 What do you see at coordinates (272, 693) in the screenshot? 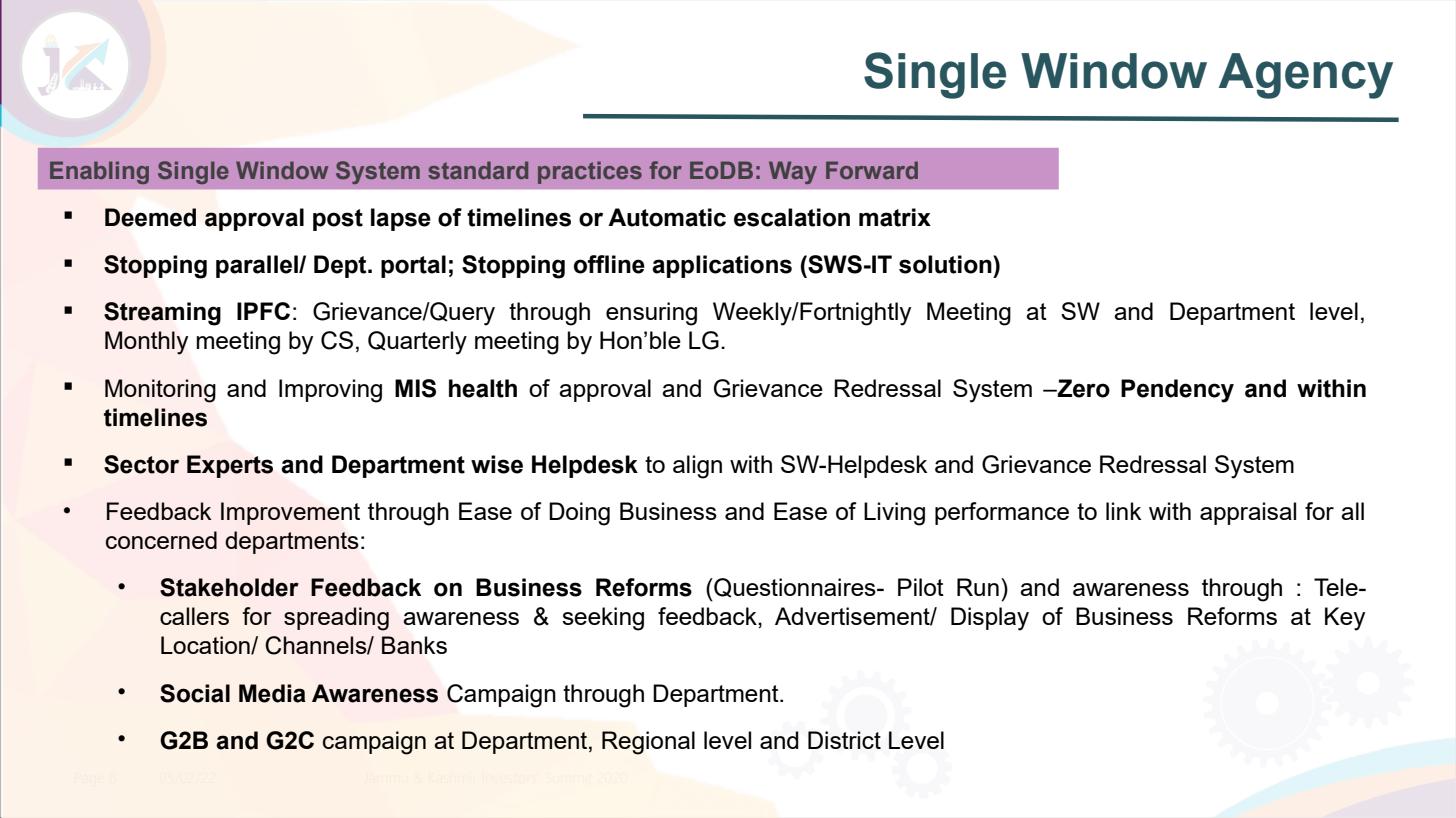
I see `Media` at bounding box center [272, 693].
